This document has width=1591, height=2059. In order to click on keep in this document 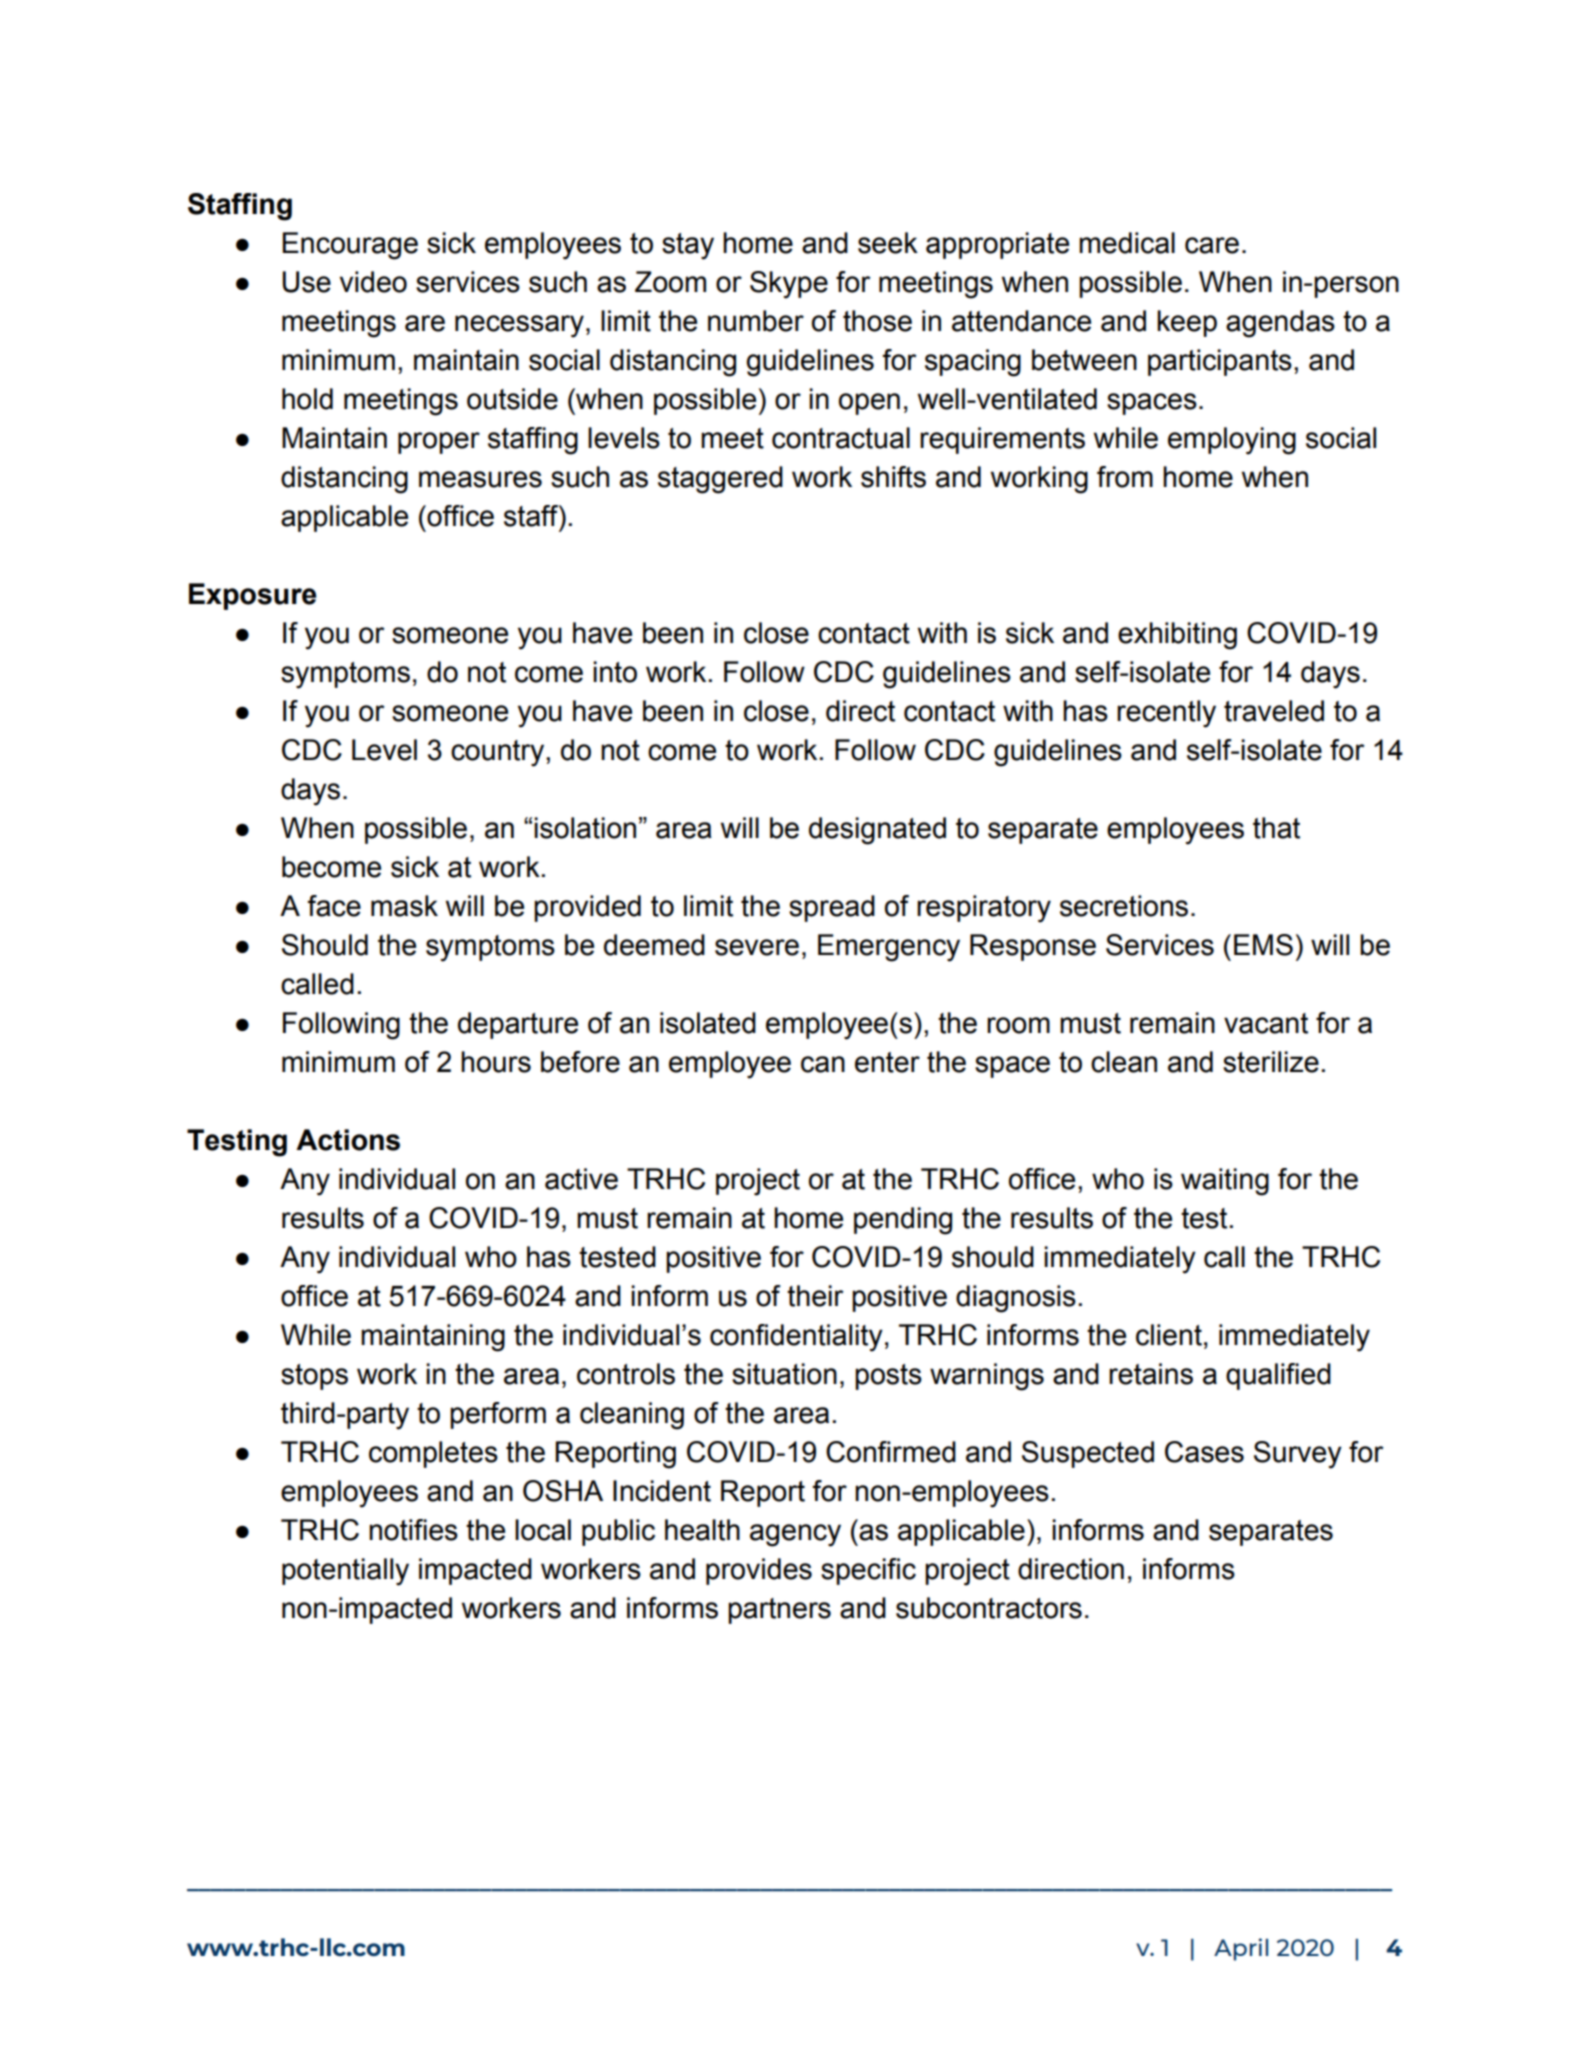, I will do `click(1187, 323)`.
